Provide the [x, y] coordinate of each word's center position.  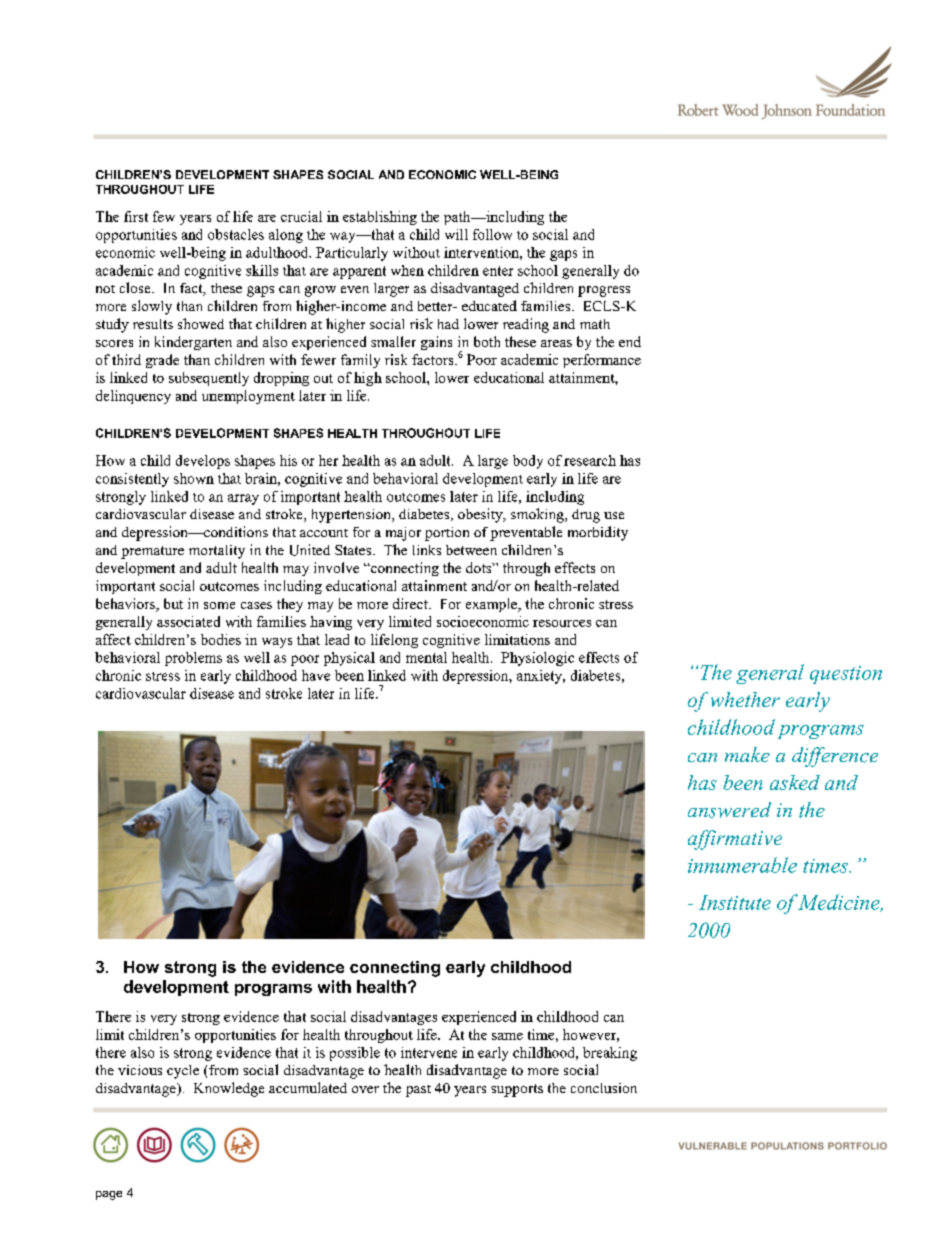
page [109, 1195]
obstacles [236, 234]
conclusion [604, 1088]
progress [604, 291]
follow [492, 234]
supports [517, 1090]
